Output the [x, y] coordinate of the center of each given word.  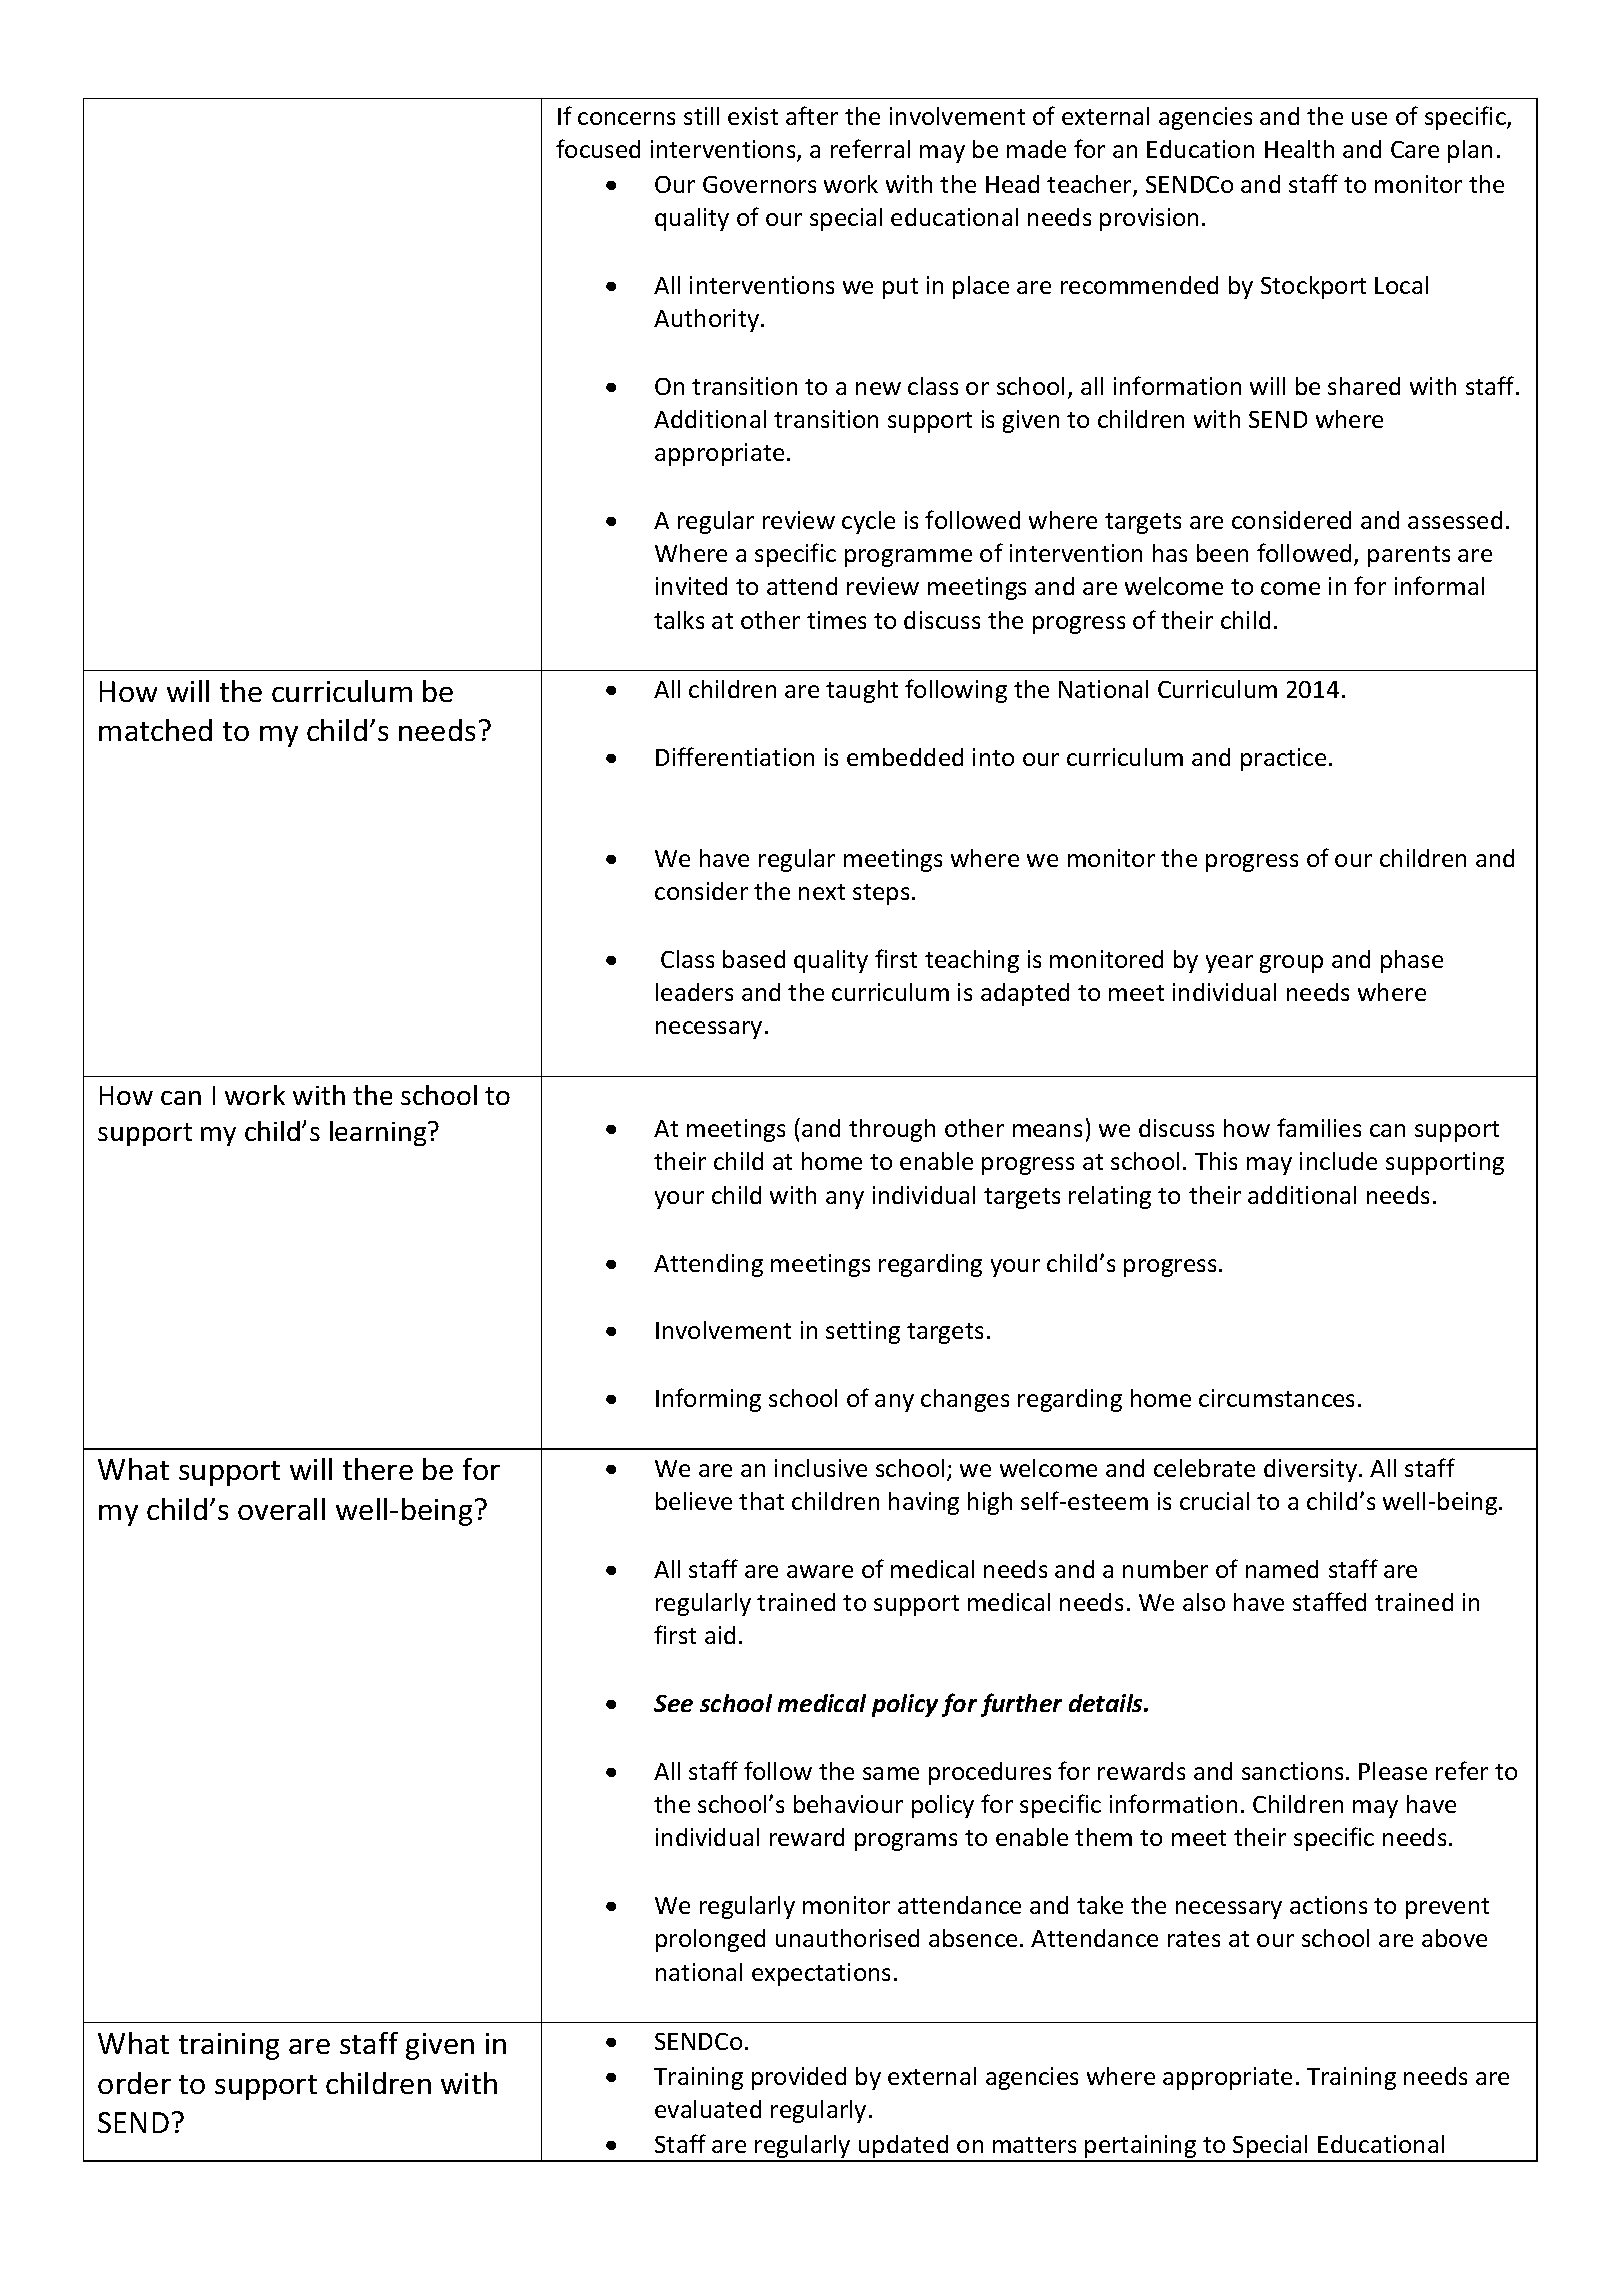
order [134, 2083]
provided [799, 2078]
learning [379, 1133]
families [1319, 1127]
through [892, 1130]
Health [1299, 149]
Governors [759, 184]
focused [598, 148]
